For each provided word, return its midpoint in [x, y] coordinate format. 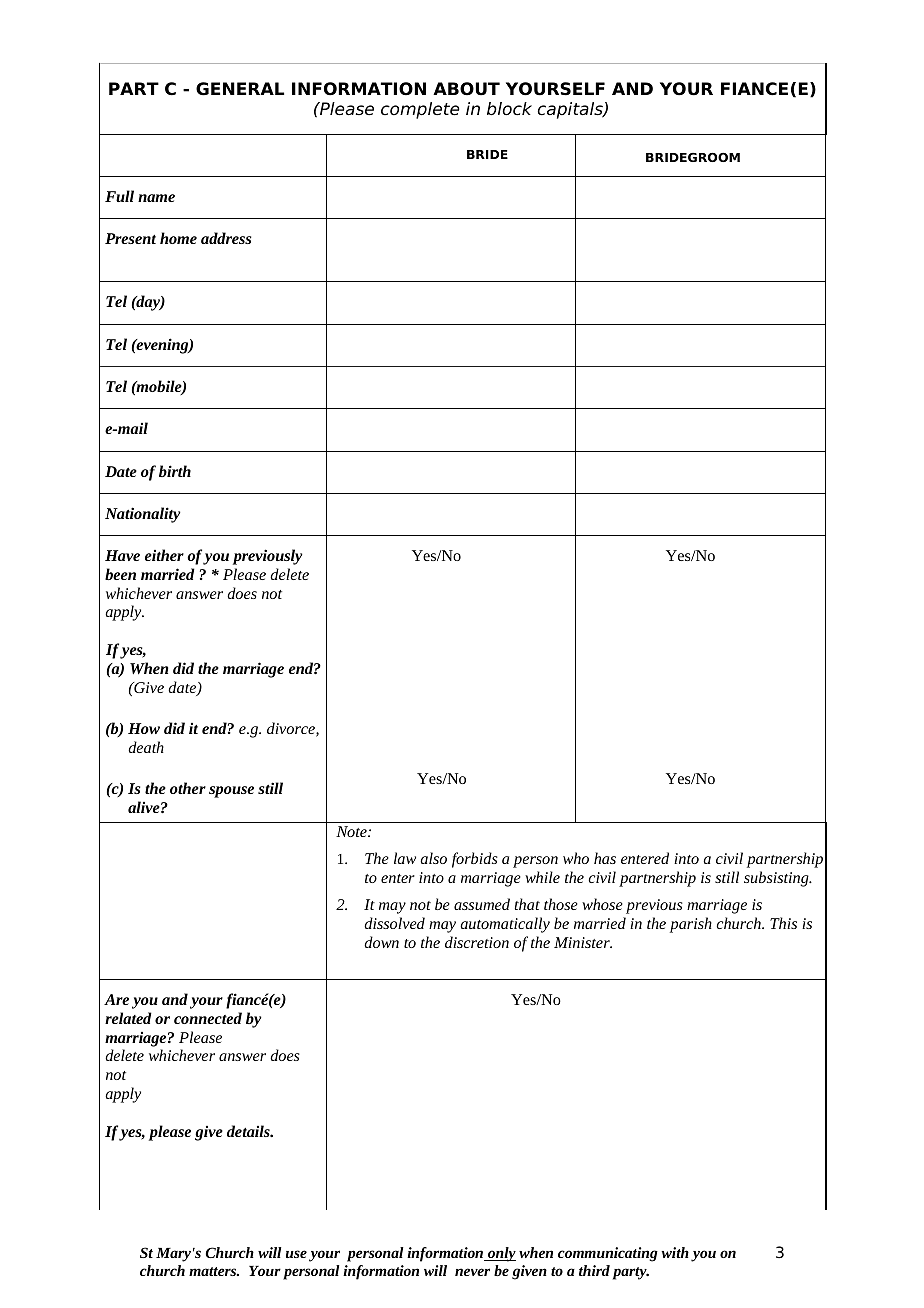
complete [420, 110]
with [675, 1252]
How [144, 728]
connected [208, 1018]
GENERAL [240, 89]
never [472, 1272]
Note [352, 831]
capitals [571, 110]
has [605, 858]
